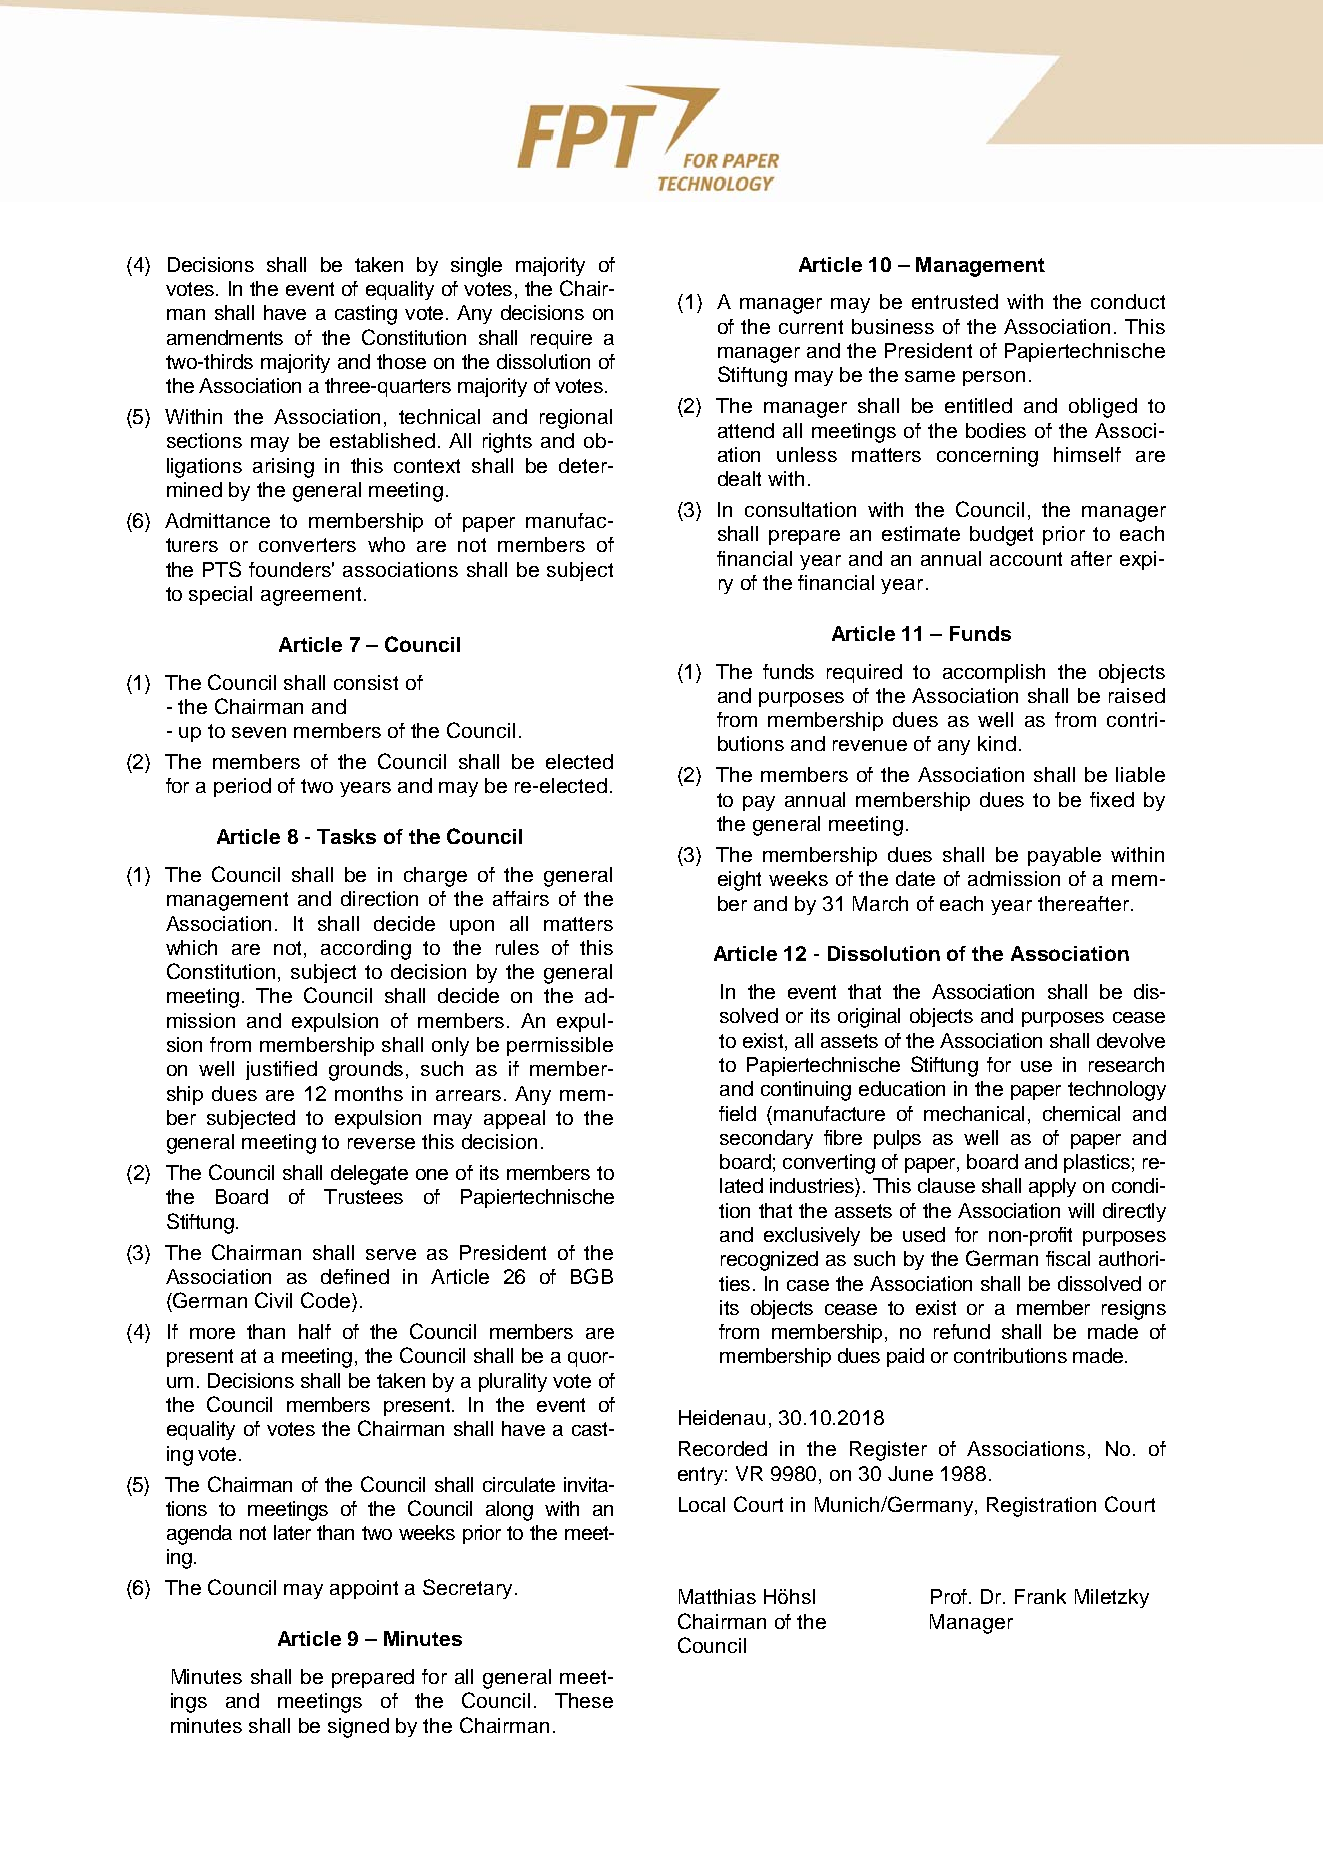 The image size is (1323, 1872). I want to click on according, so click(366, 950).
